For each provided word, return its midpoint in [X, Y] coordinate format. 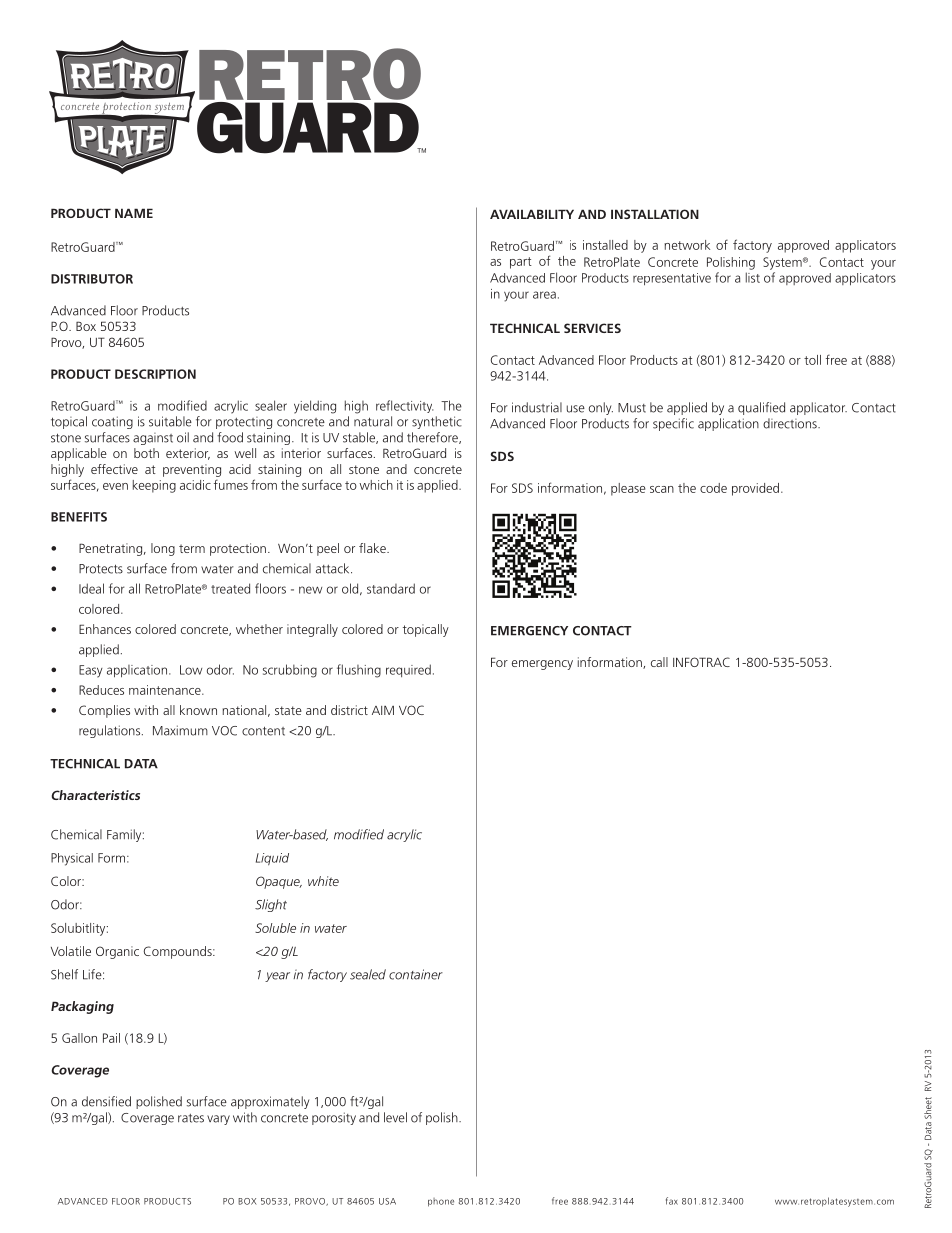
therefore [433, 438]
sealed [368, 974]
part [521, 263]
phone [441, 1202]
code [713, 488]
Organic [117, 952]
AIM [383, 710]
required [408, 670]
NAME [134, 213]
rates [191, 1118]
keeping [154, 486]
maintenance [166, 690]
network [687, 245]
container [416, 974]
